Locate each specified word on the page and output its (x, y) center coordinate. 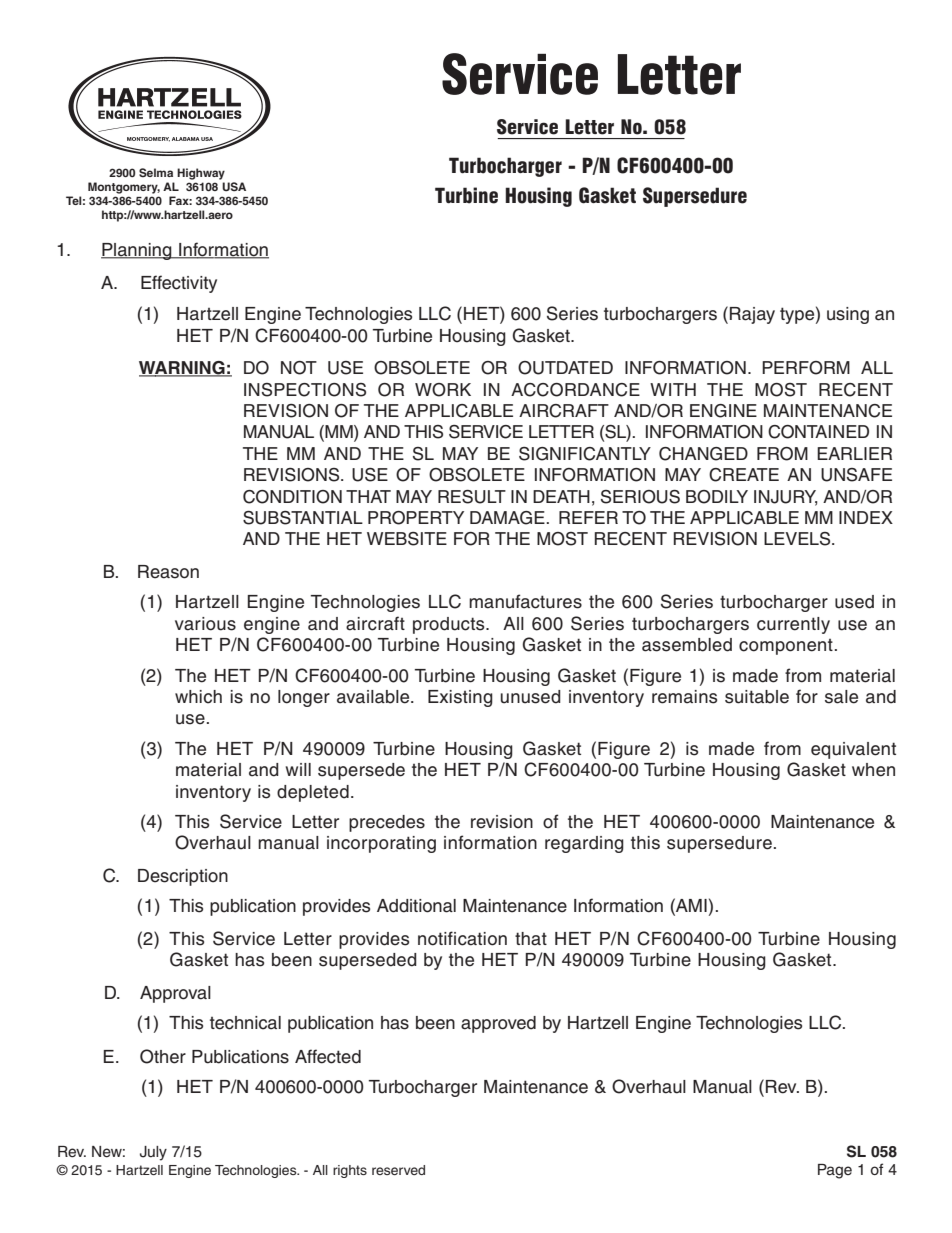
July (153, 1153)
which (198, 697)
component (786, 647)
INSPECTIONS (305, 390)
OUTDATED (565, 368)
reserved (398, 1170)
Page (835, 1171)
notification (462, 938)
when (873, 770)
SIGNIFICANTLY (585, 454)
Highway (201, 174)
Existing (460, 698)
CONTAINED (818, 432)
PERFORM (806, 368)
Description (183, 877)
